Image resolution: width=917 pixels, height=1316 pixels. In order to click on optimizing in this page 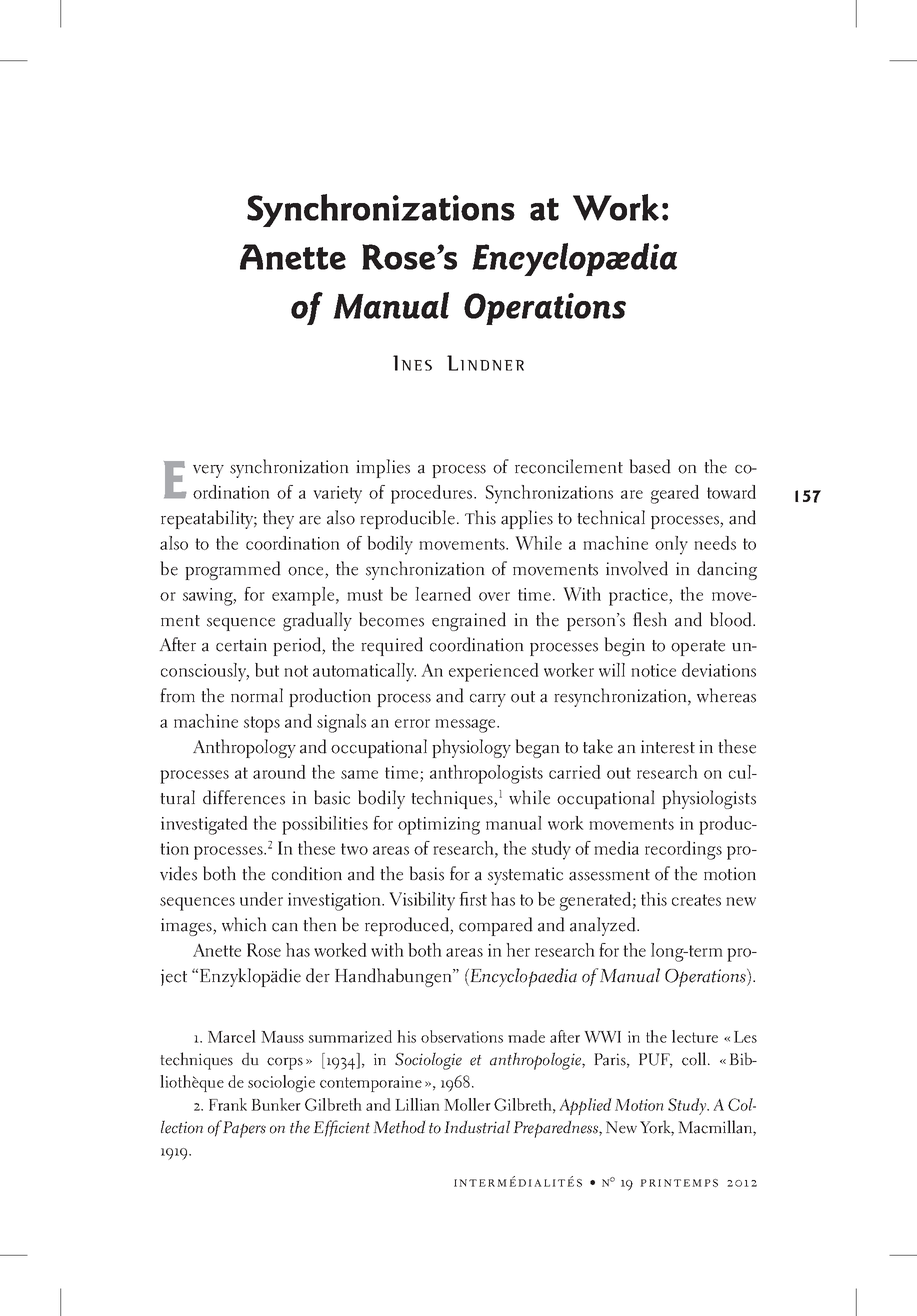, I will do `click(439, 826)`.
